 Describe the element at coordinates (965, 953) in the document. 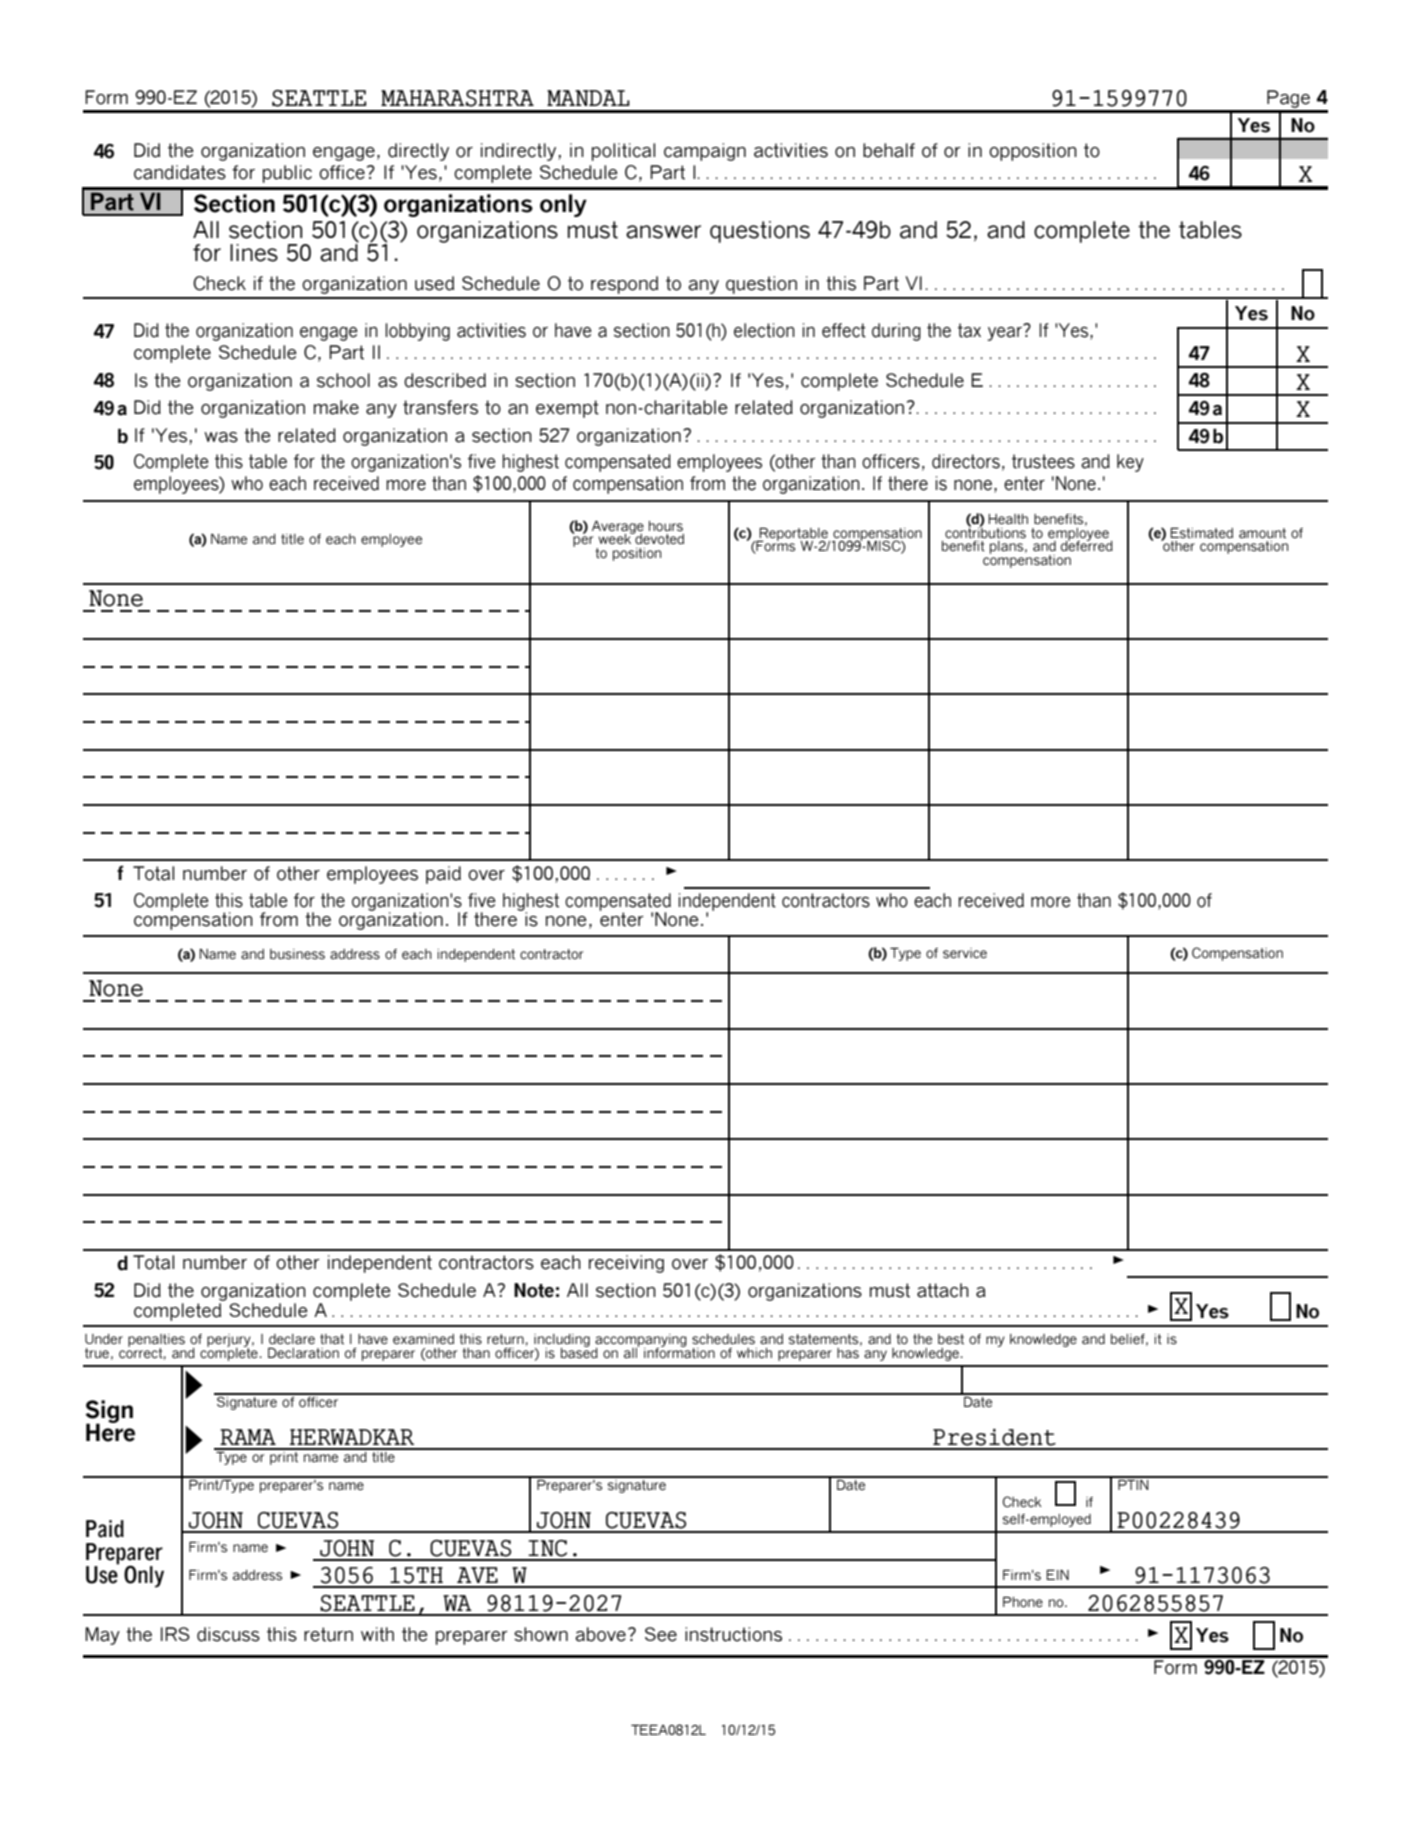

I see `service` at that location.
